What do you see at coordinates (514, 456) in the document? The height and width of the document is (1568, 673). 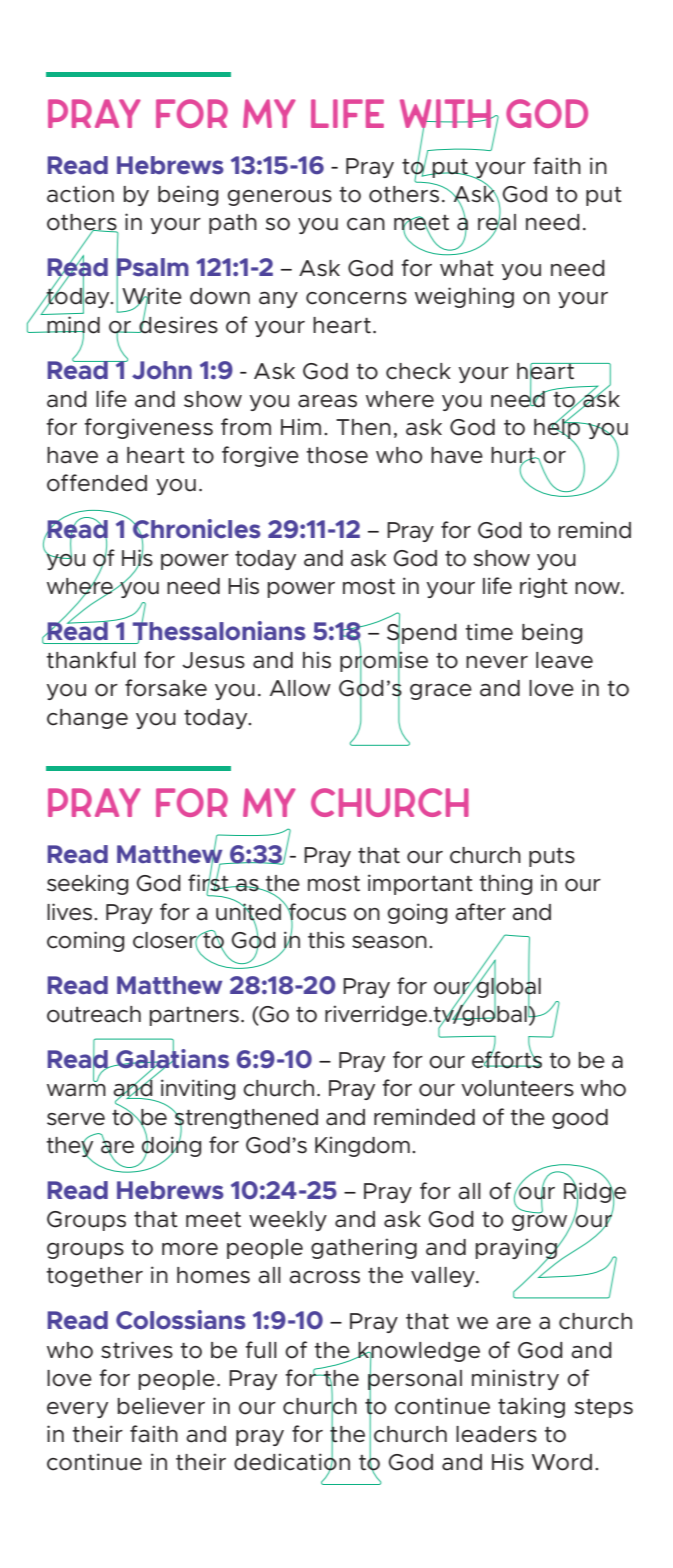 I see `hurt` at bounding box center [514, 456].
